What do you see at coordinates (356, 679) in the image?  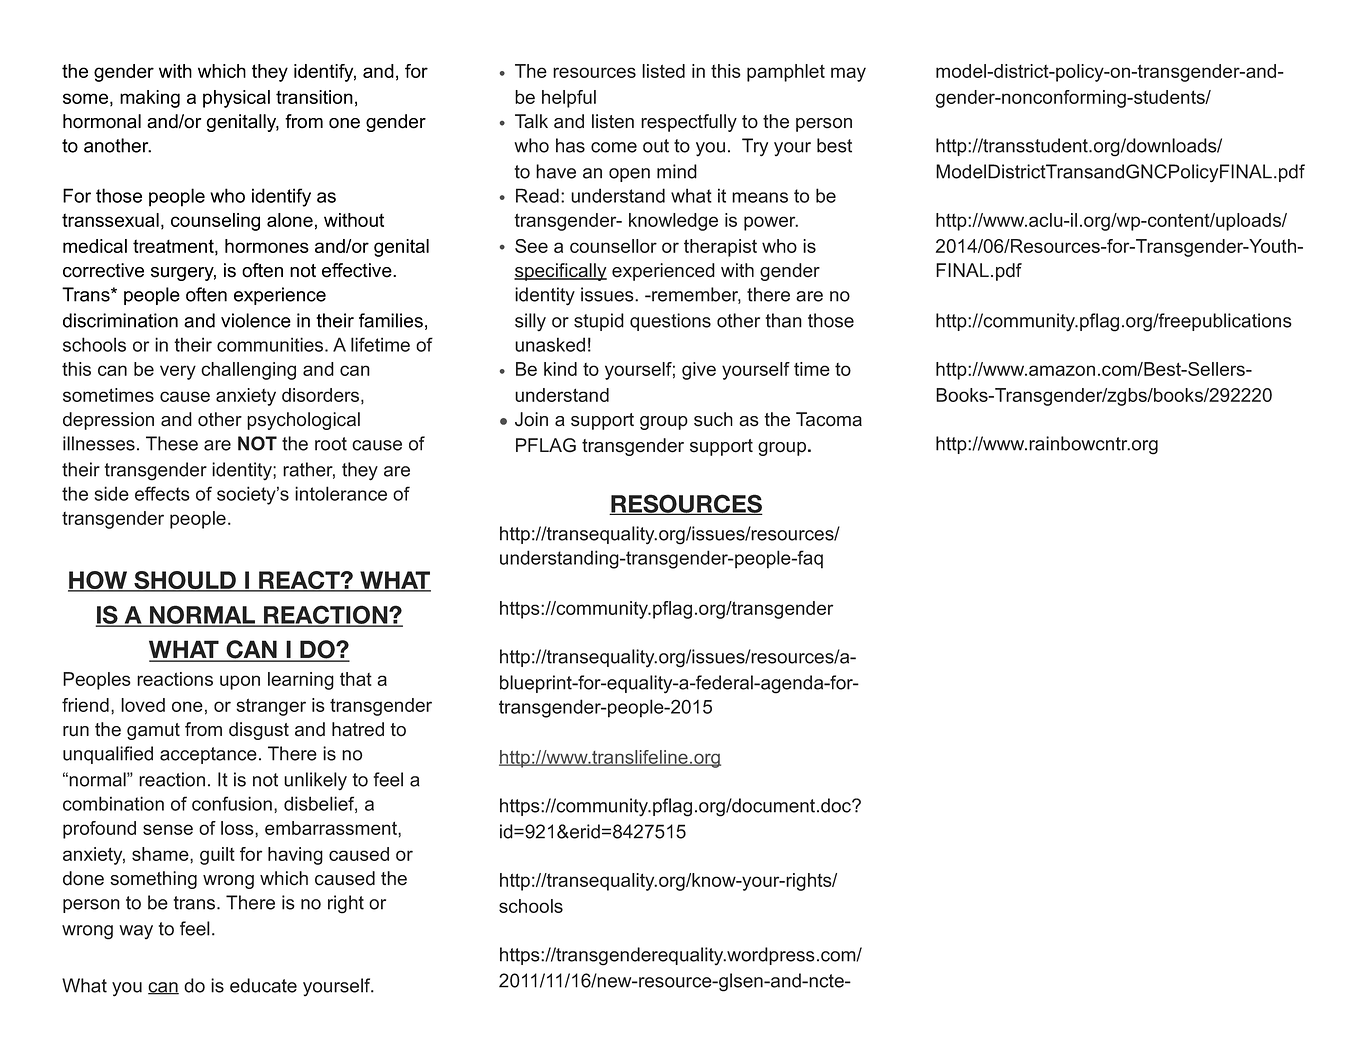 I see `that` at bounding box center [356, 679].
